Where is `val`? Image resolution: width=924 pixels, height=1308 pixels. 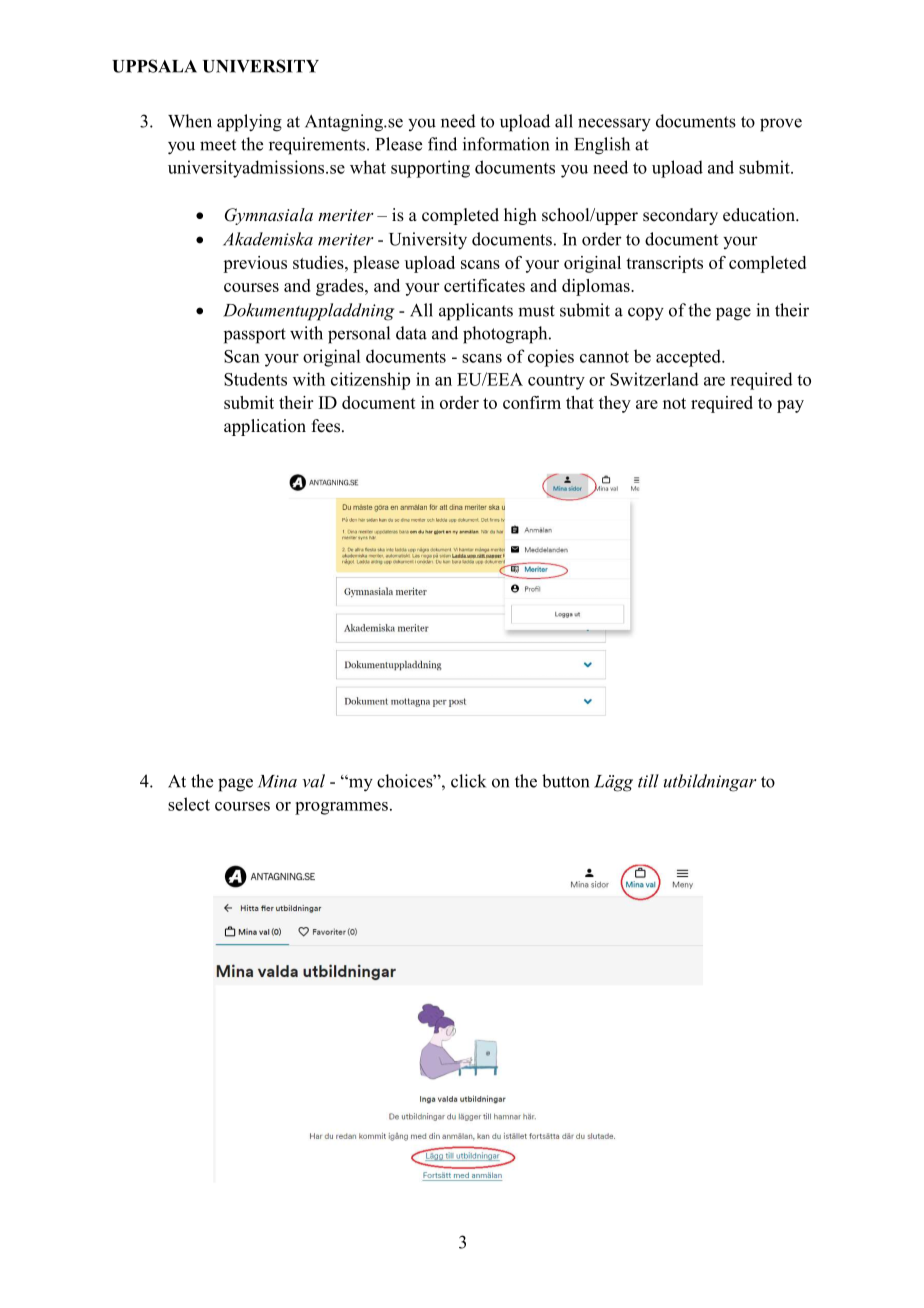
val is located at coordinates (313, 781).
